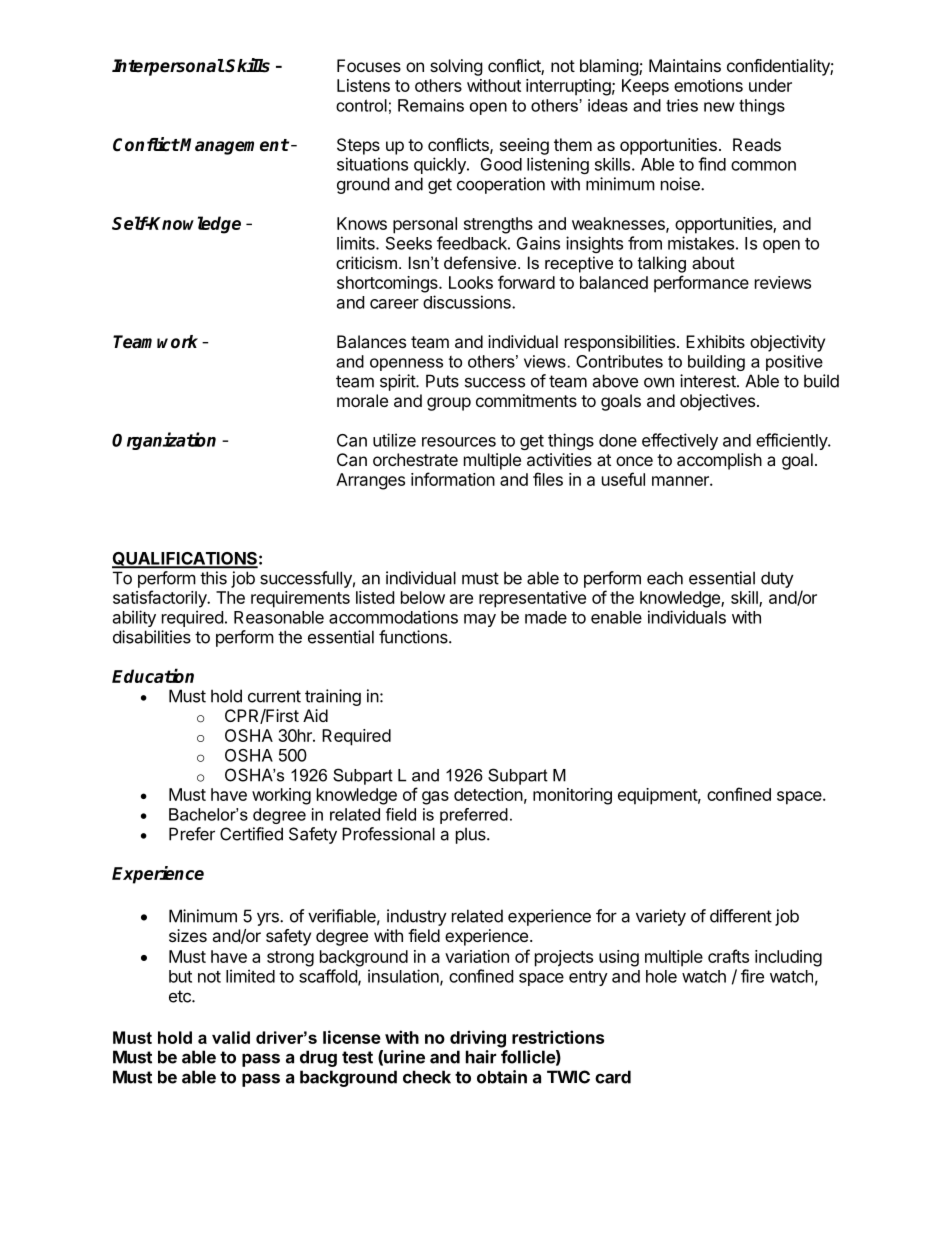 This document has height=1233, width=952. Describe the element at coordinates (431, 105) in the document. I see `Remains` at that location.
